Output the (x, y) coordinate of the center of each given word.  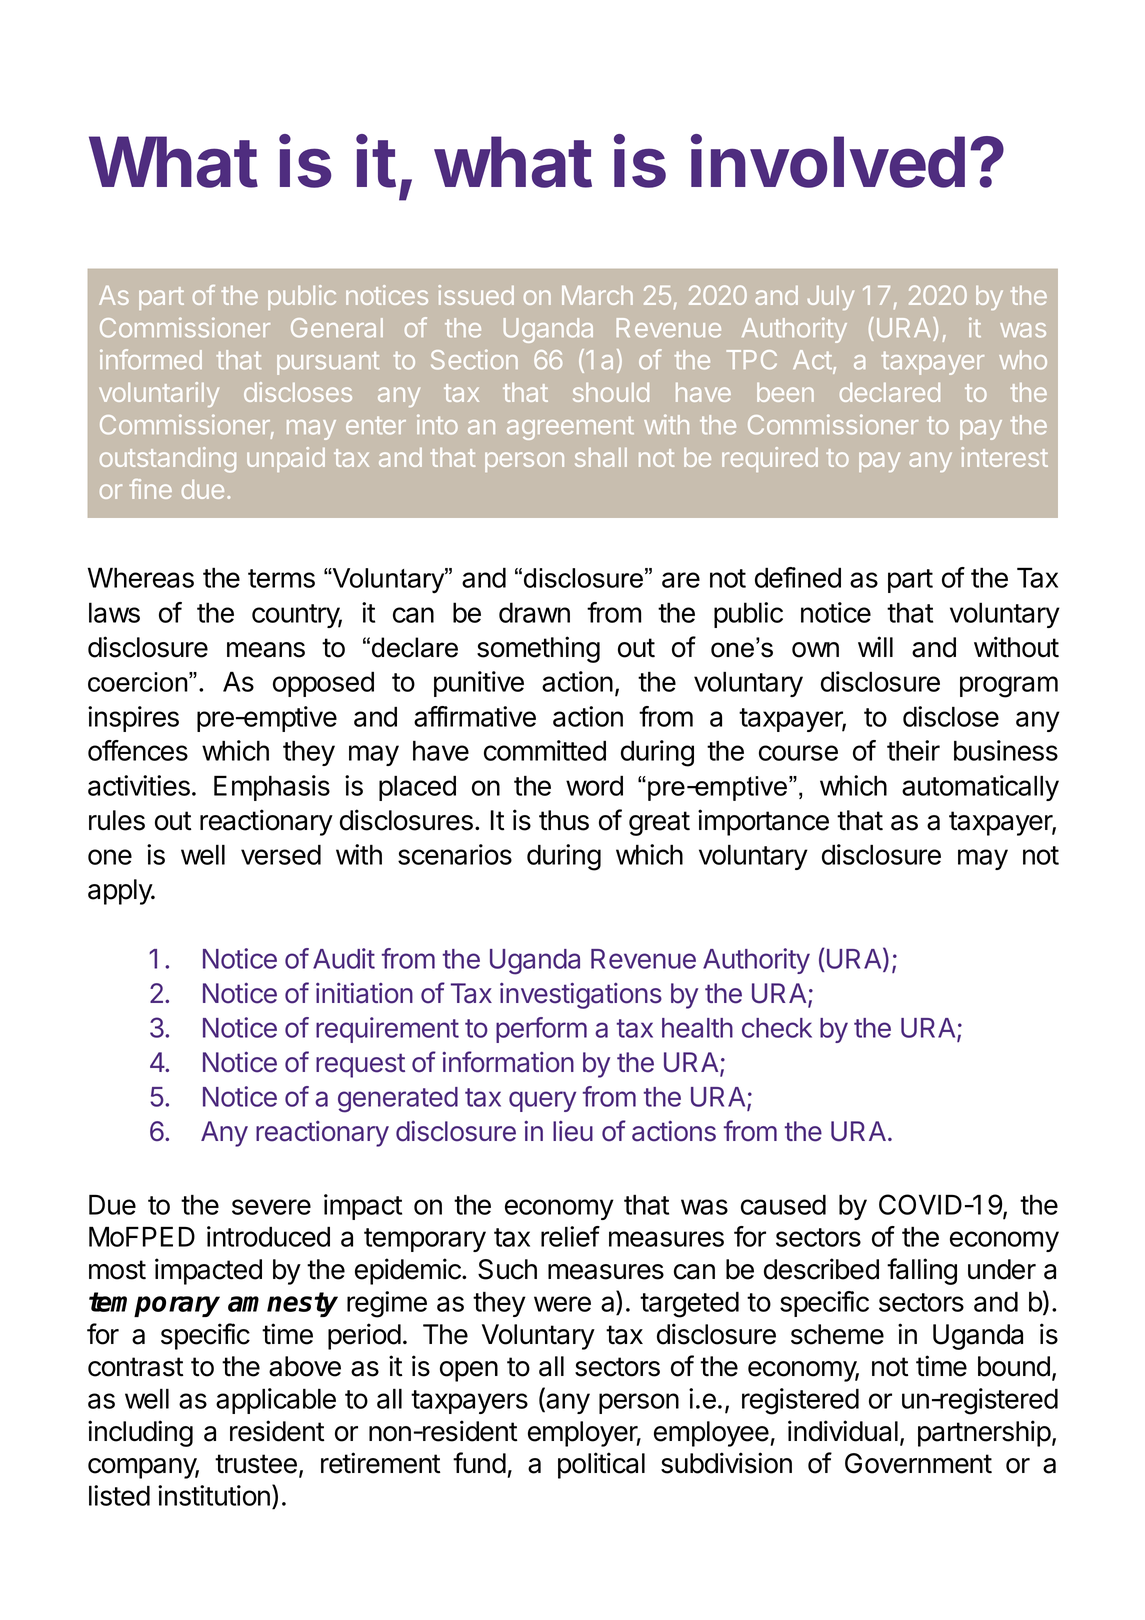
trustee (256, 1464)
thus (564, 820)
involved (828, 161)
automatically (980, 788)
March (597, 295)
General (337, 328)
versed (281, 854)
